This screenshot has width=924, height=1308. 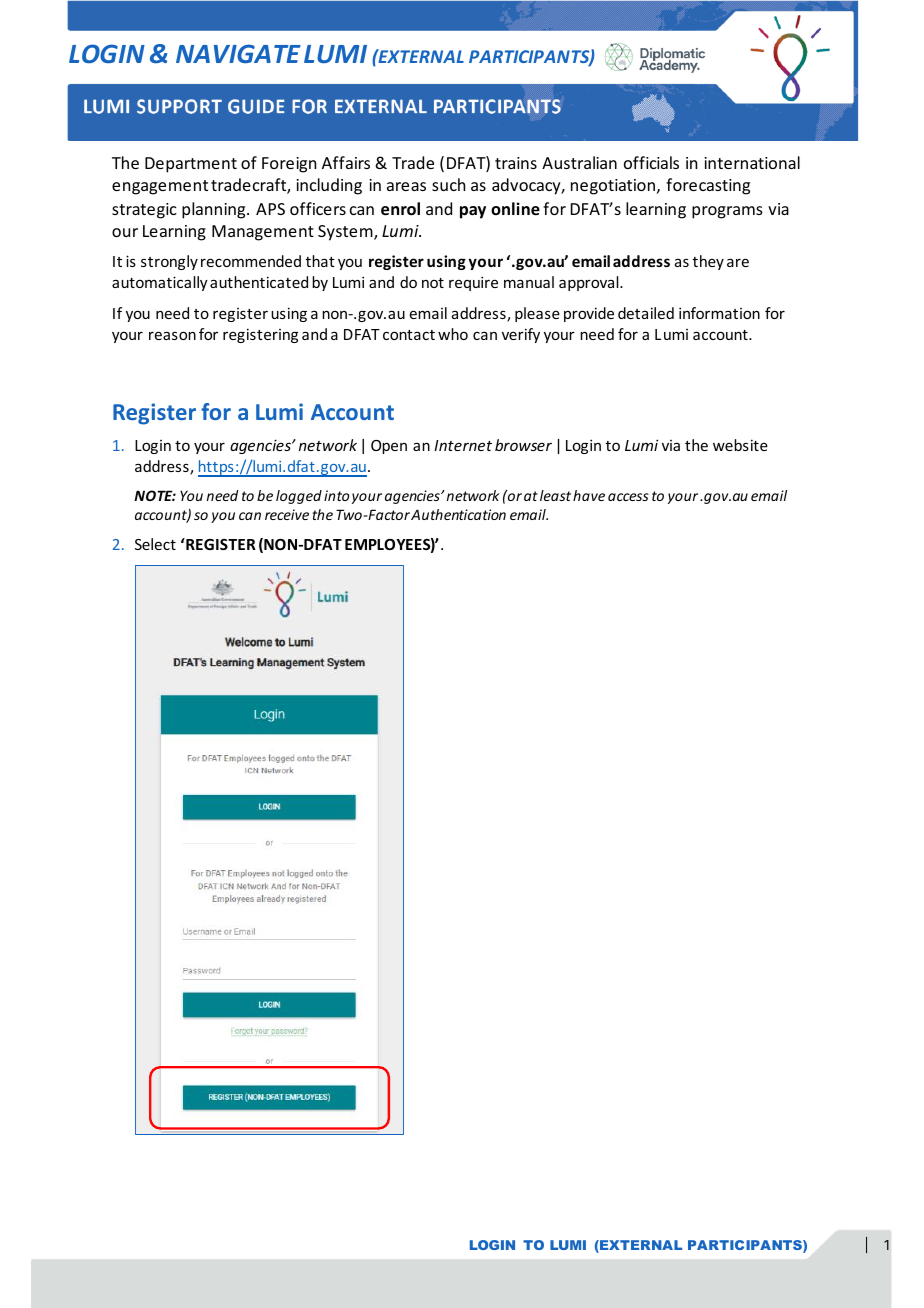 I want to click on recommended, so click(x=251, y=261).
